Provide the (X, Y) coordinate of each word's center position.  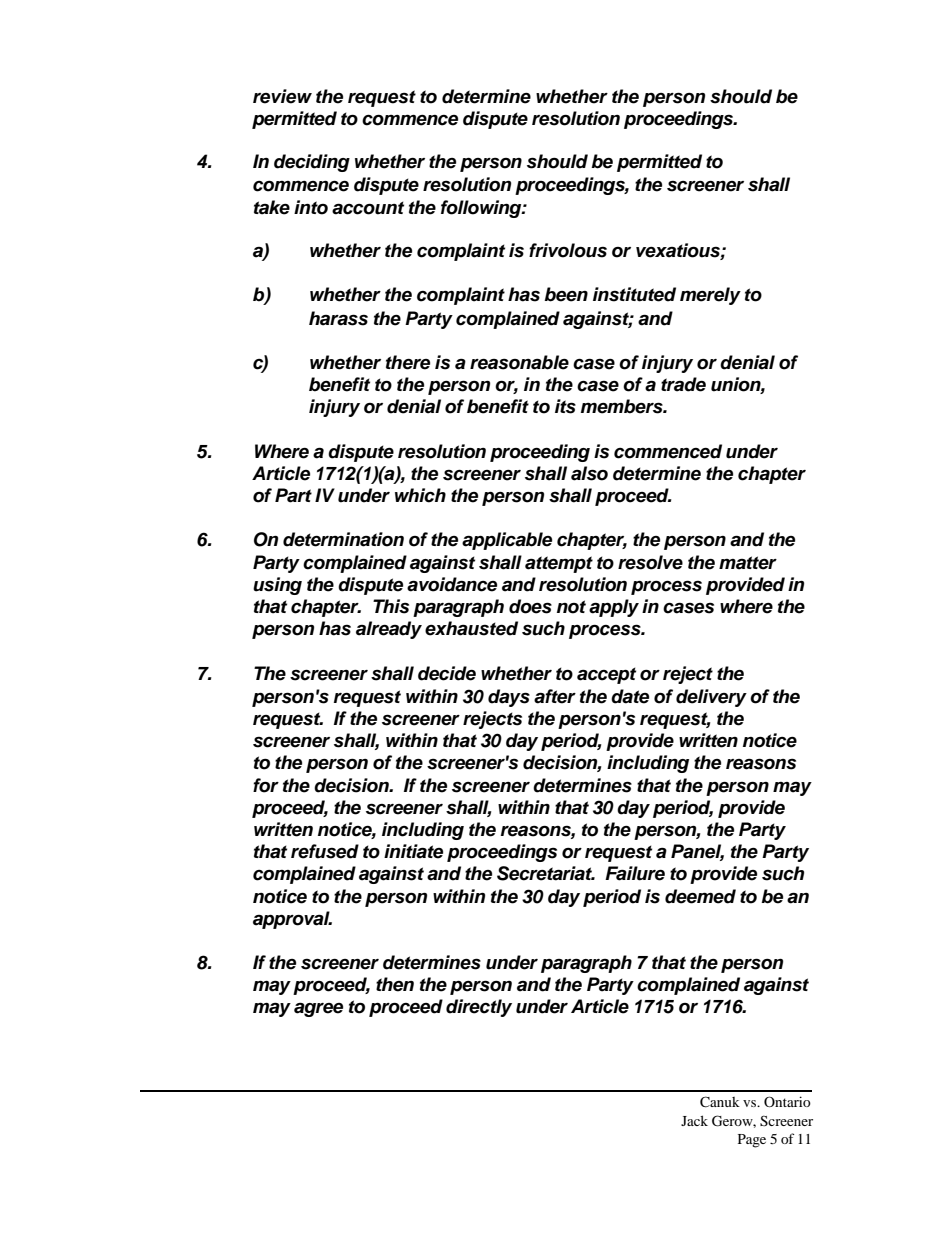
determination (343, 539)
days (509, 698)
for (266, 785)
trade (683, 384)
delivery (711, 698)
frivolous (568, 250)
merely (710, 296)
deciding (312, 163)
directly (479, 1008)
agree (318, 1009)
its (565, 406)
